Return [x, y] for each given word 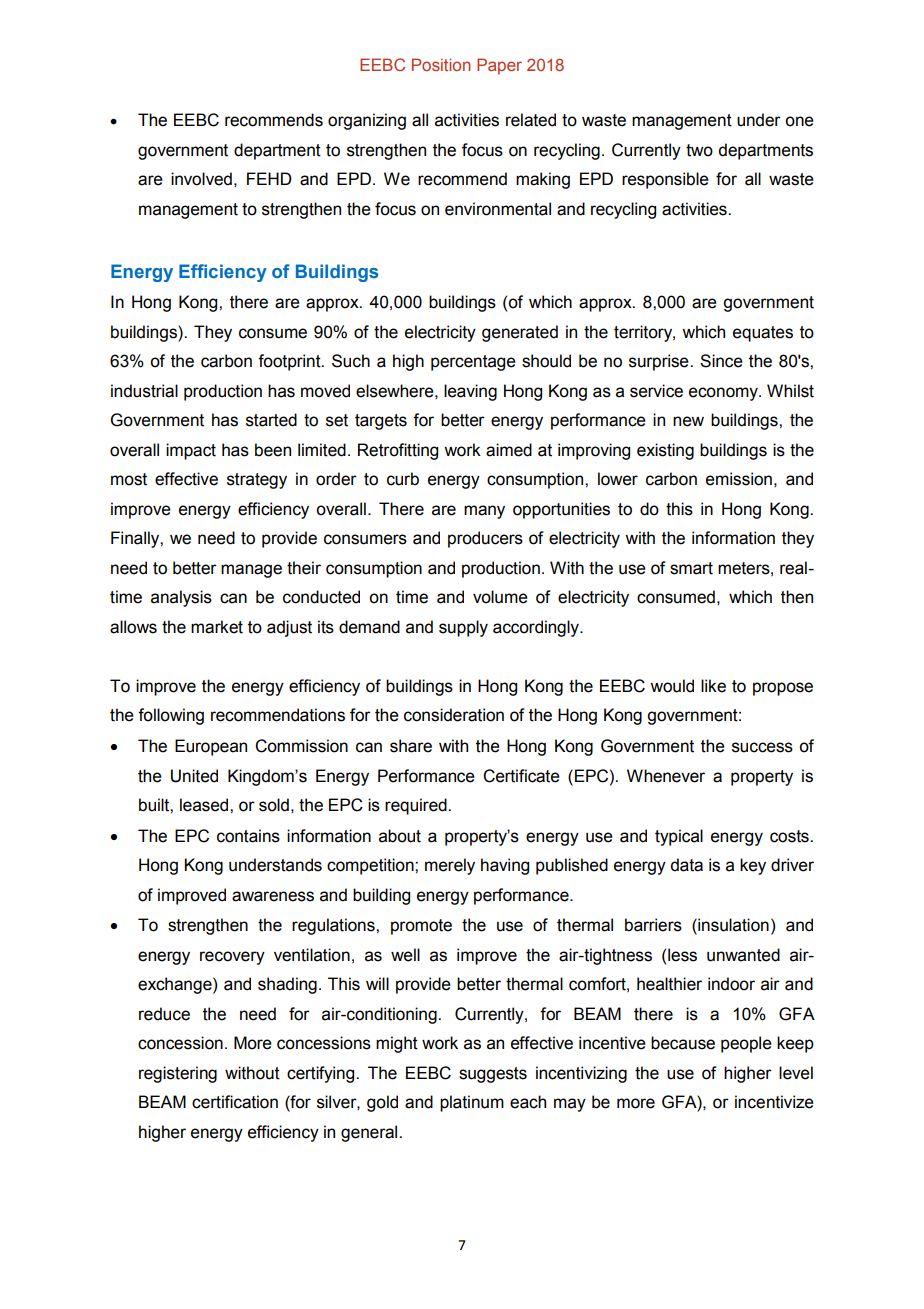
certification [235, 1102]
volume [500, 597]
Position [441, 64]
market [217, 627]
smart [691, 568]
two [699, 150]
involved [201, 179]
